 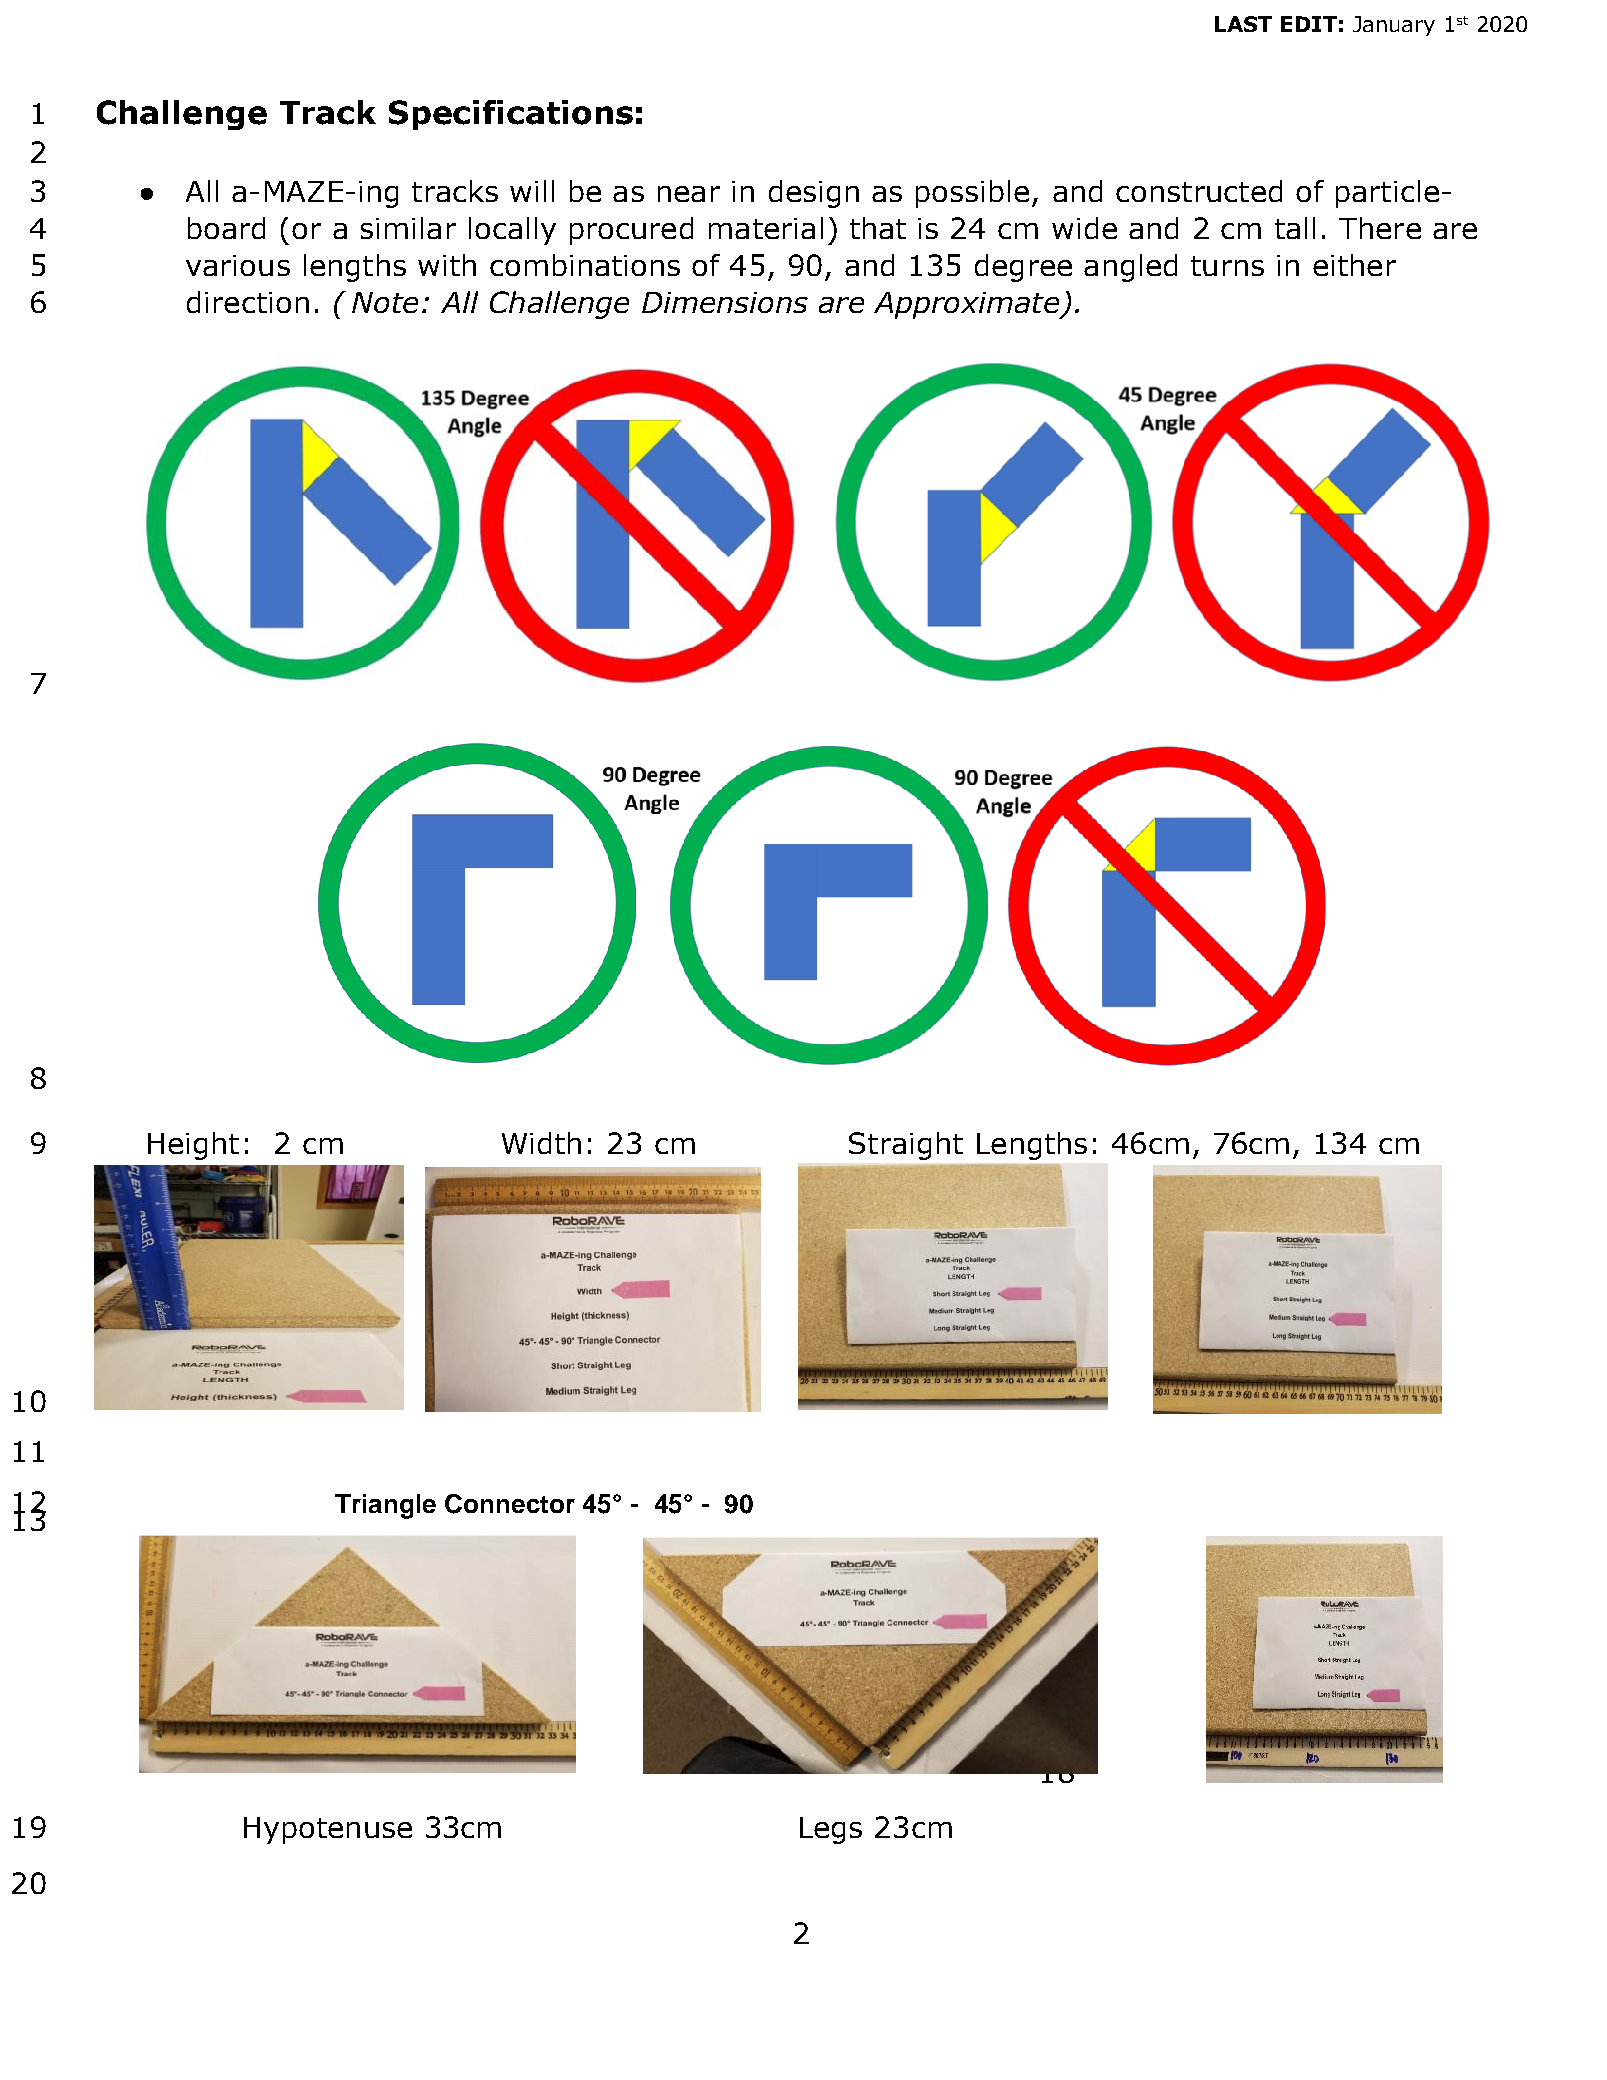 What do you see at coordinates (814, 194) in the screenshot?
I see `design` at bounding box center [814, 194].
